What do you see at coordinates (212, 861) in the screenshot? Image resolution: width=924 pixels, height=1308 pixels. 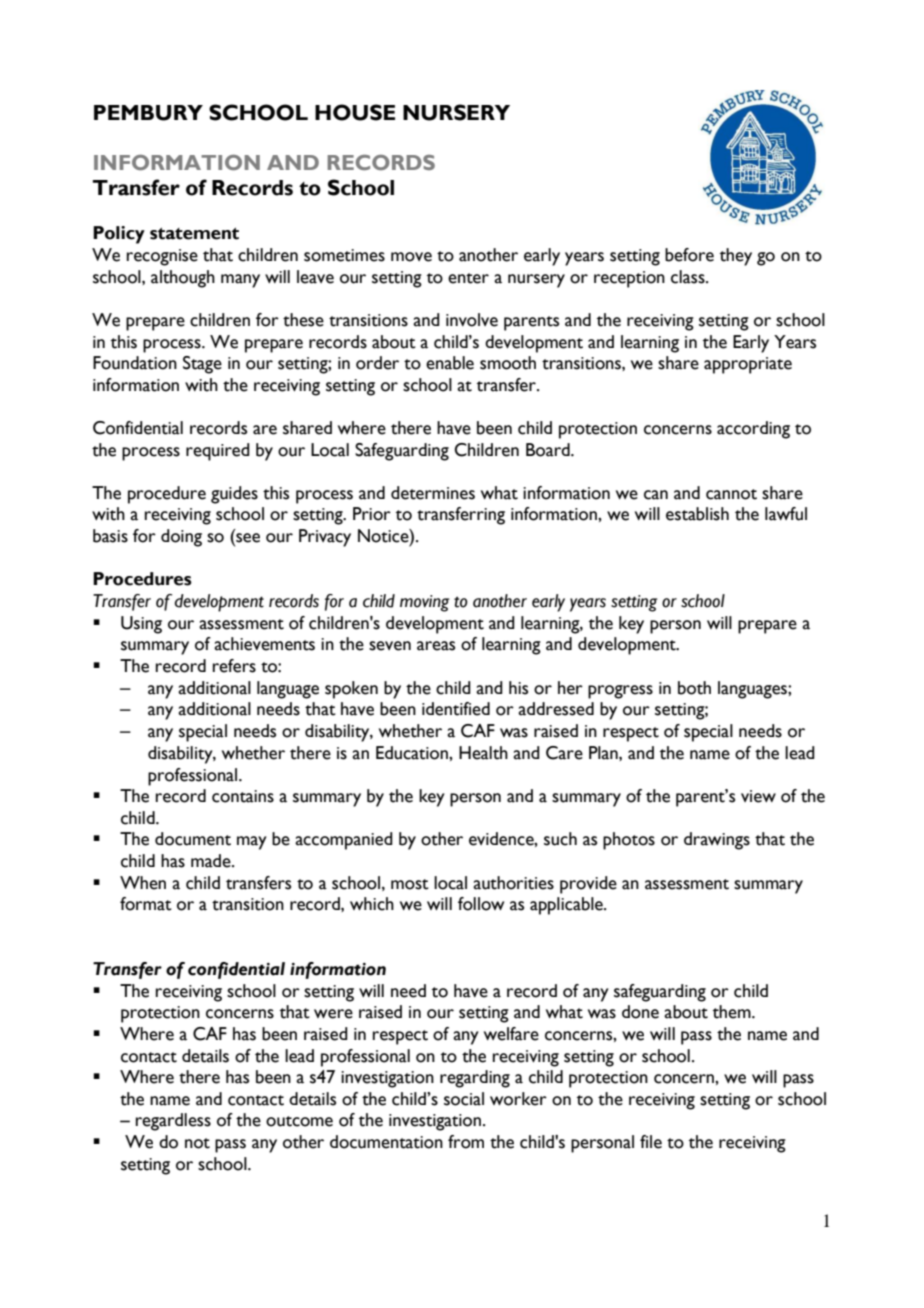 I see `made` at bounding box center [212, 861].
